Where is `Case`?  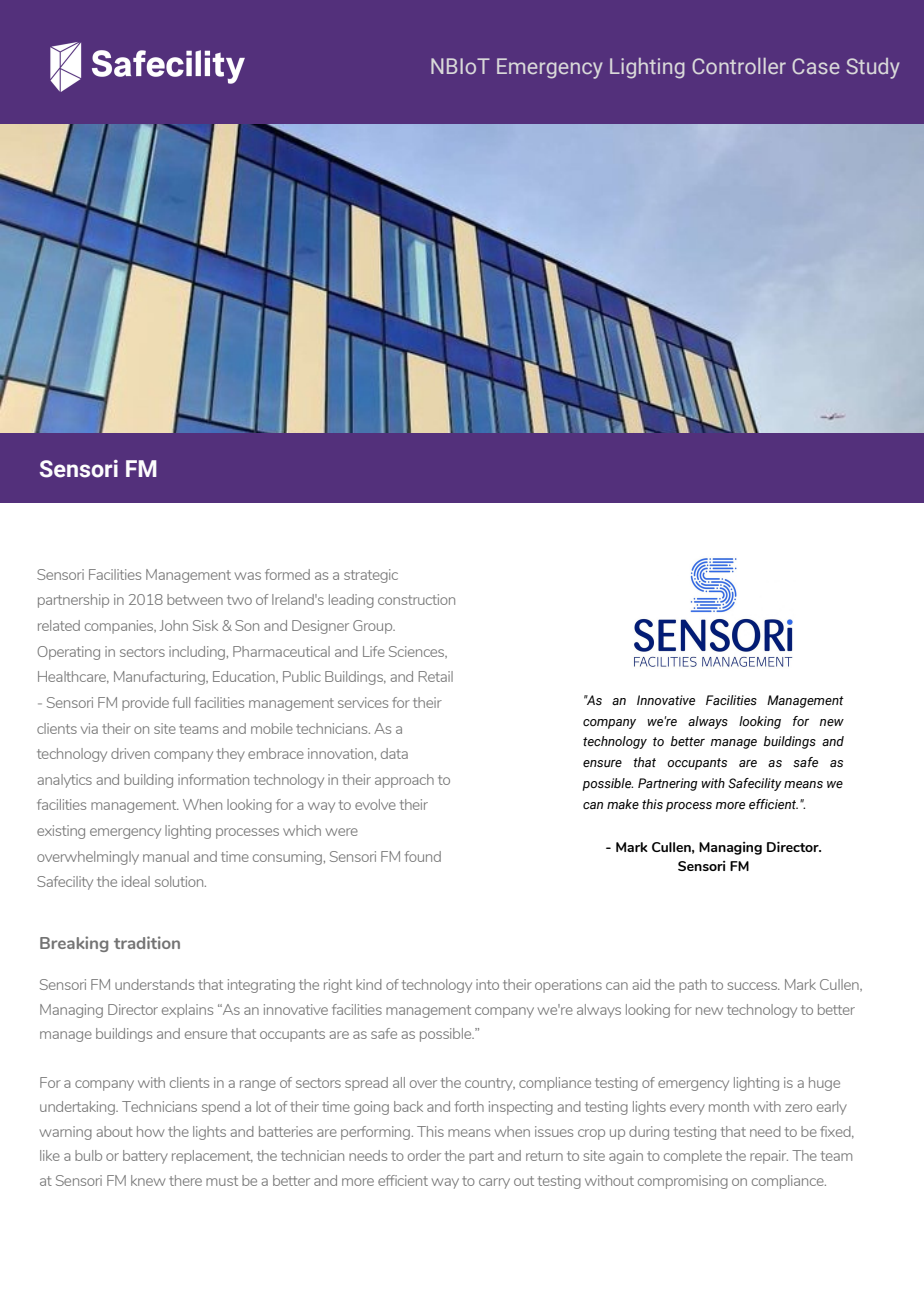 Case is located at coordinates (816, 66).
